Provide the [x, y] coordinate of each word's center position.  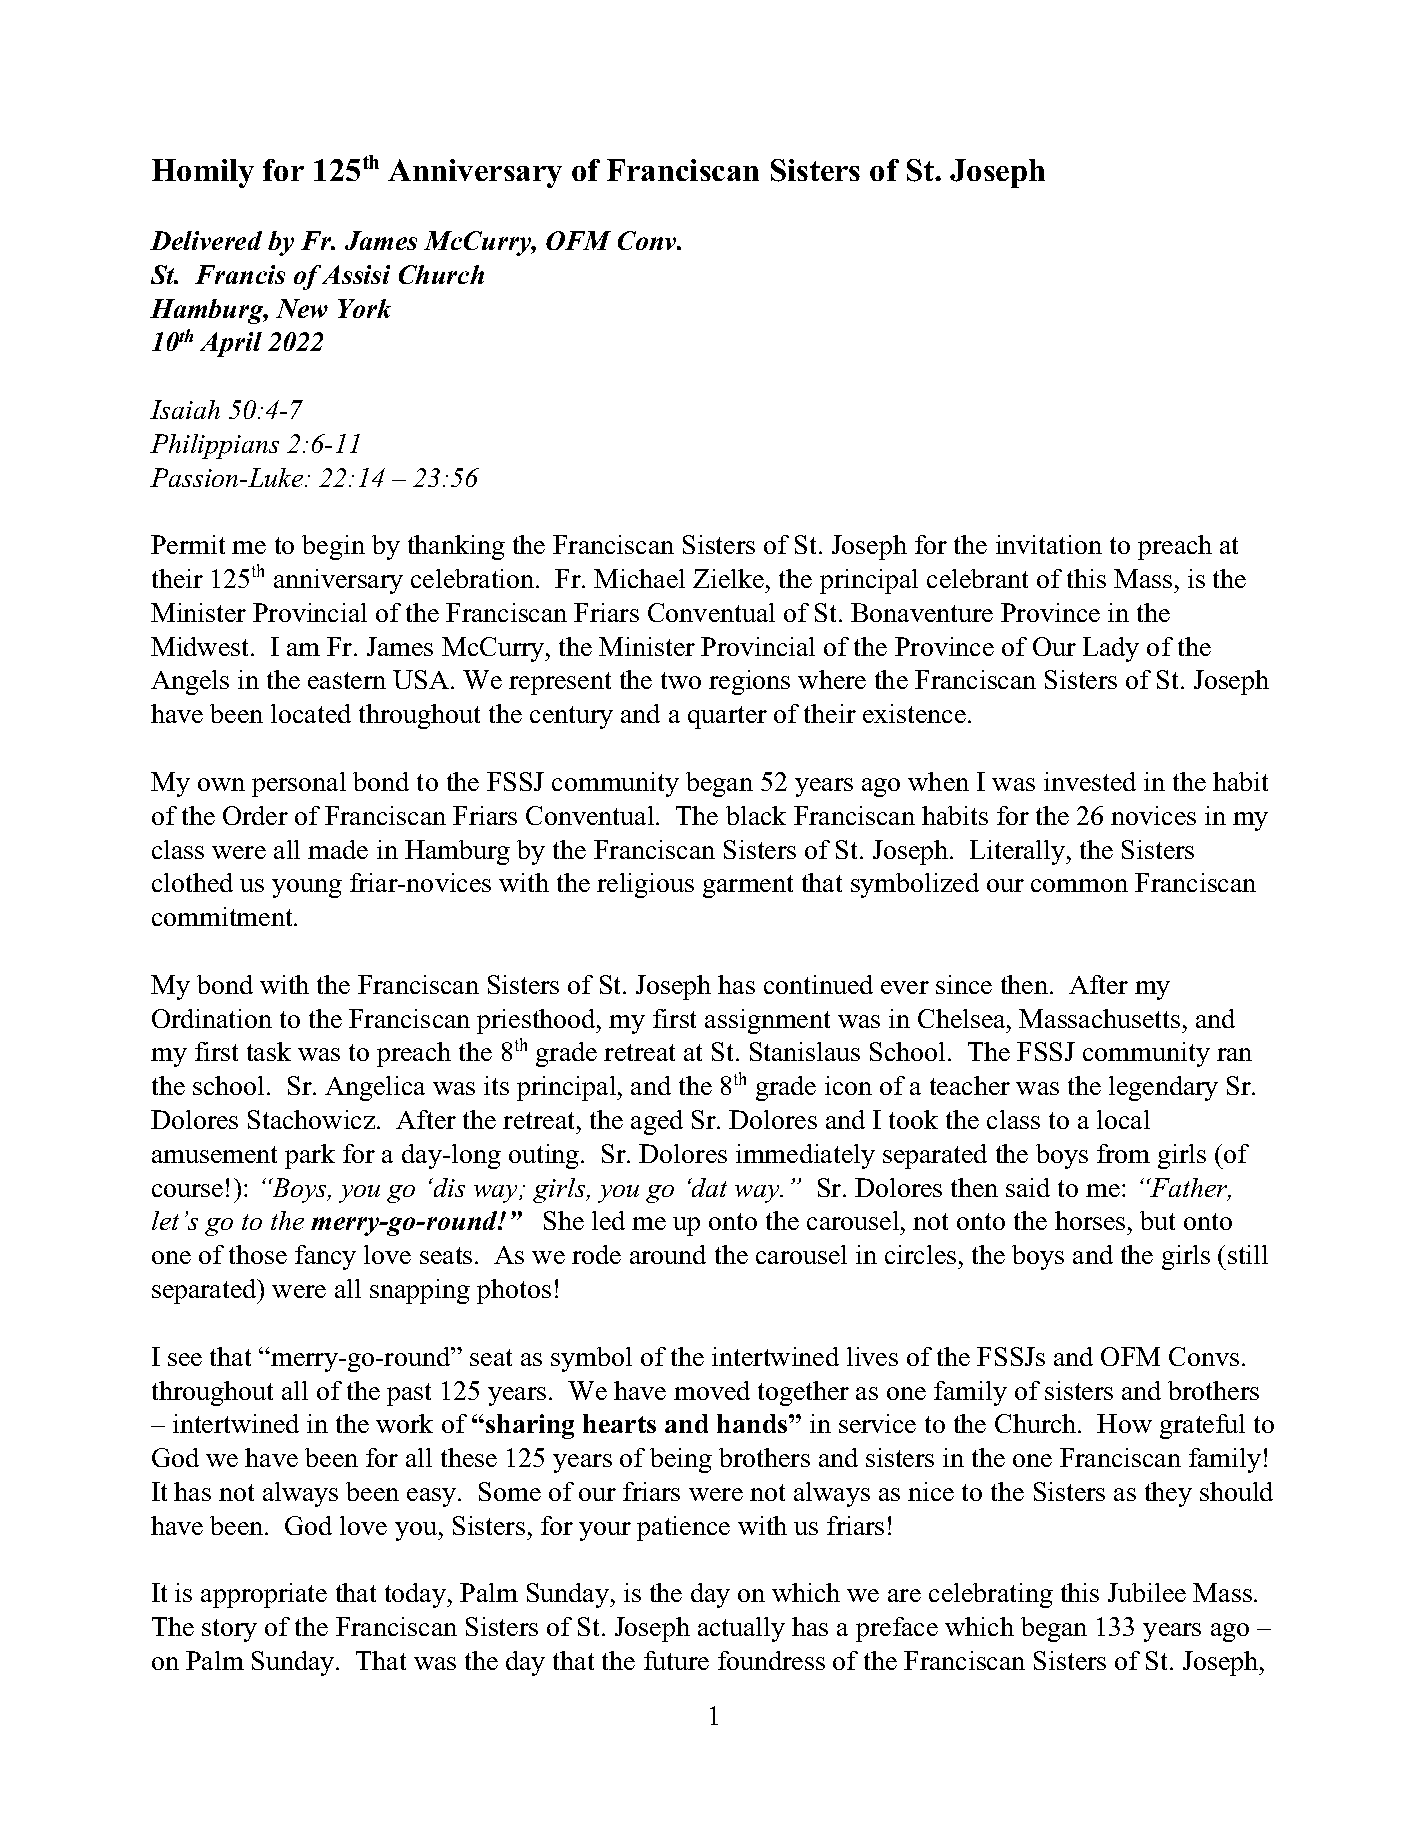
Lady [1111, 649]
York [364, 308]
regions [749, 682]
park [310, 1156]
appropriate [264, 1595]
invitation [1049, 544]
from [1123, 1153]
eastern [347, 680]
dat [708, 1187]
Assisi [356, 274]
